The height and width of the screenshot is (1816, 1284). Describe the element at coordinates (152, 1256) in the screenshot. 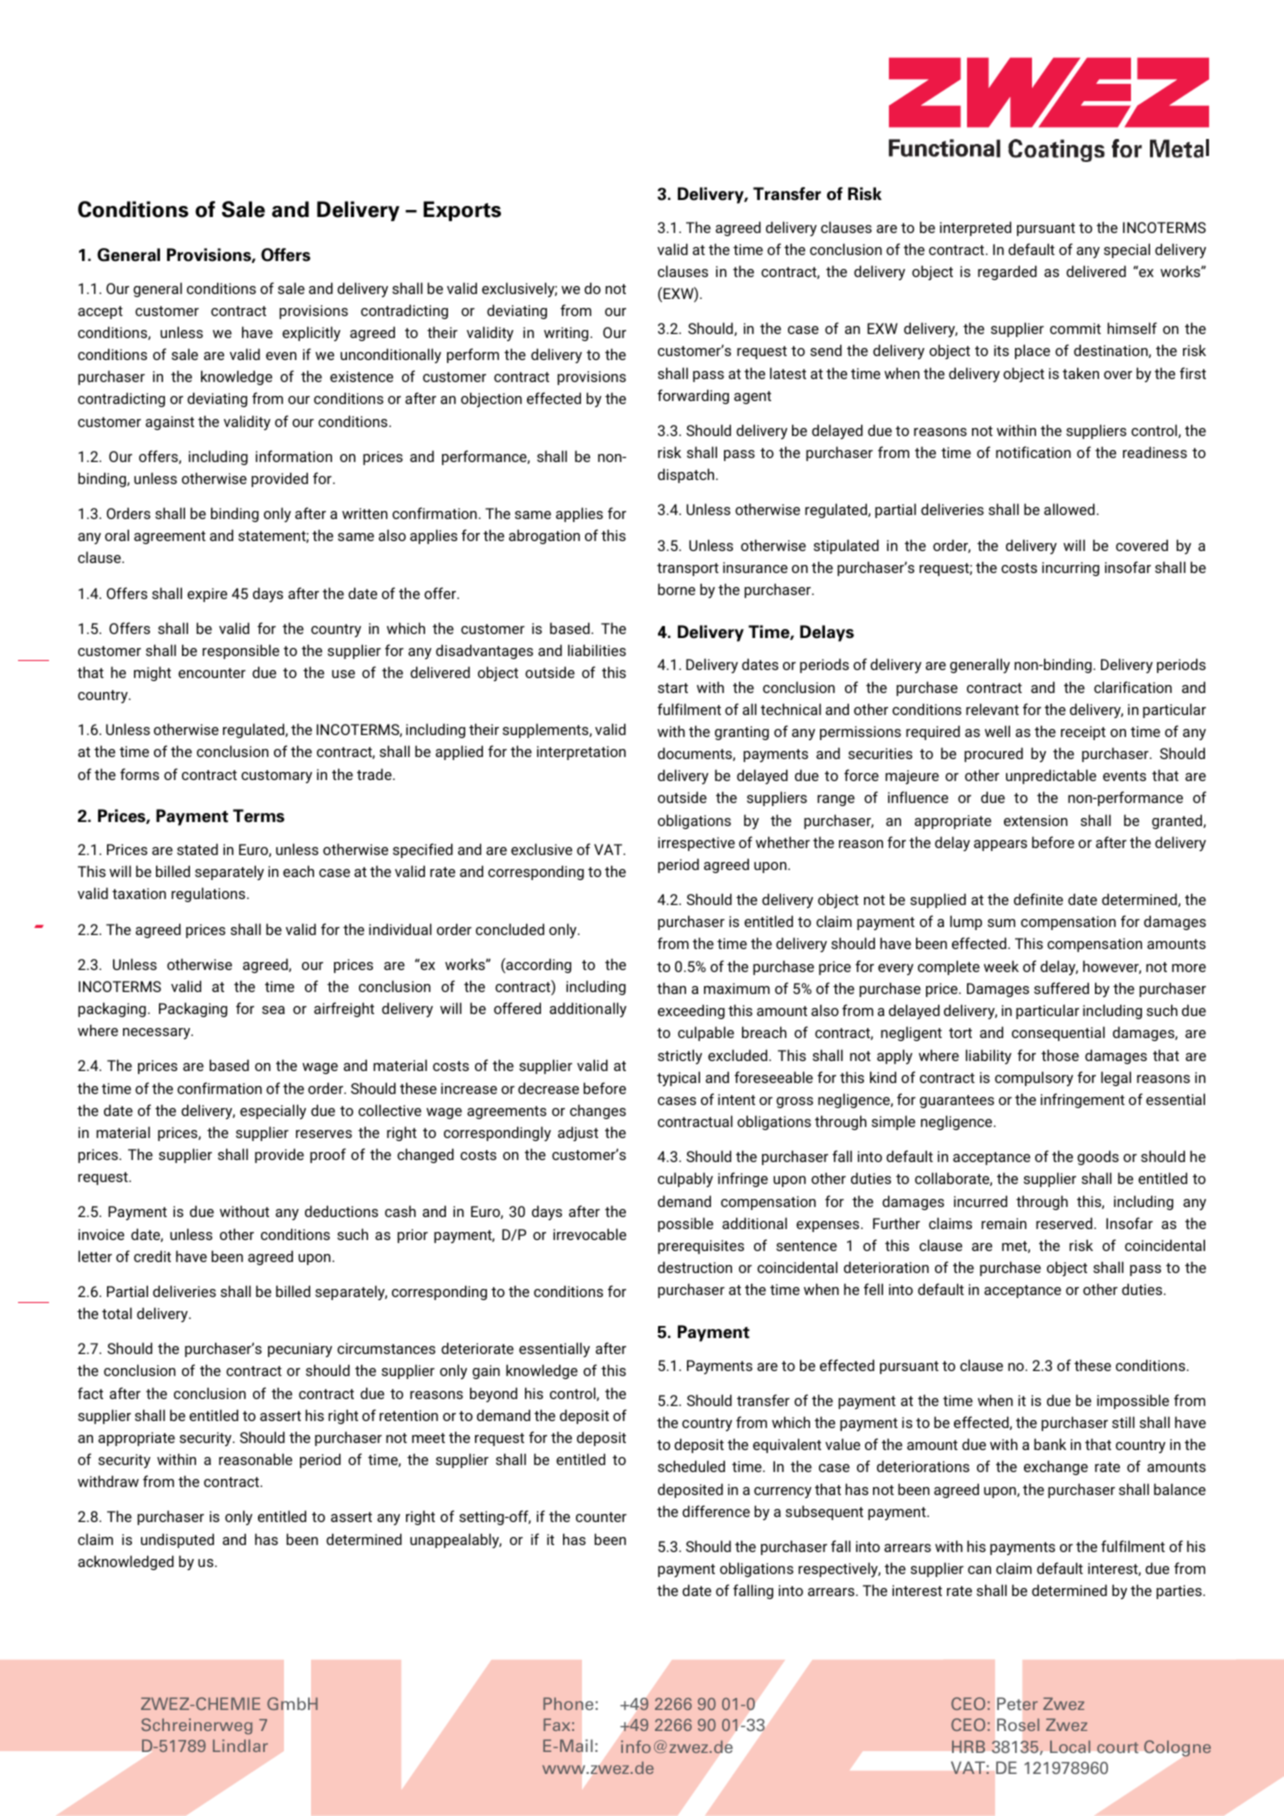

I see `credit` at that location.
